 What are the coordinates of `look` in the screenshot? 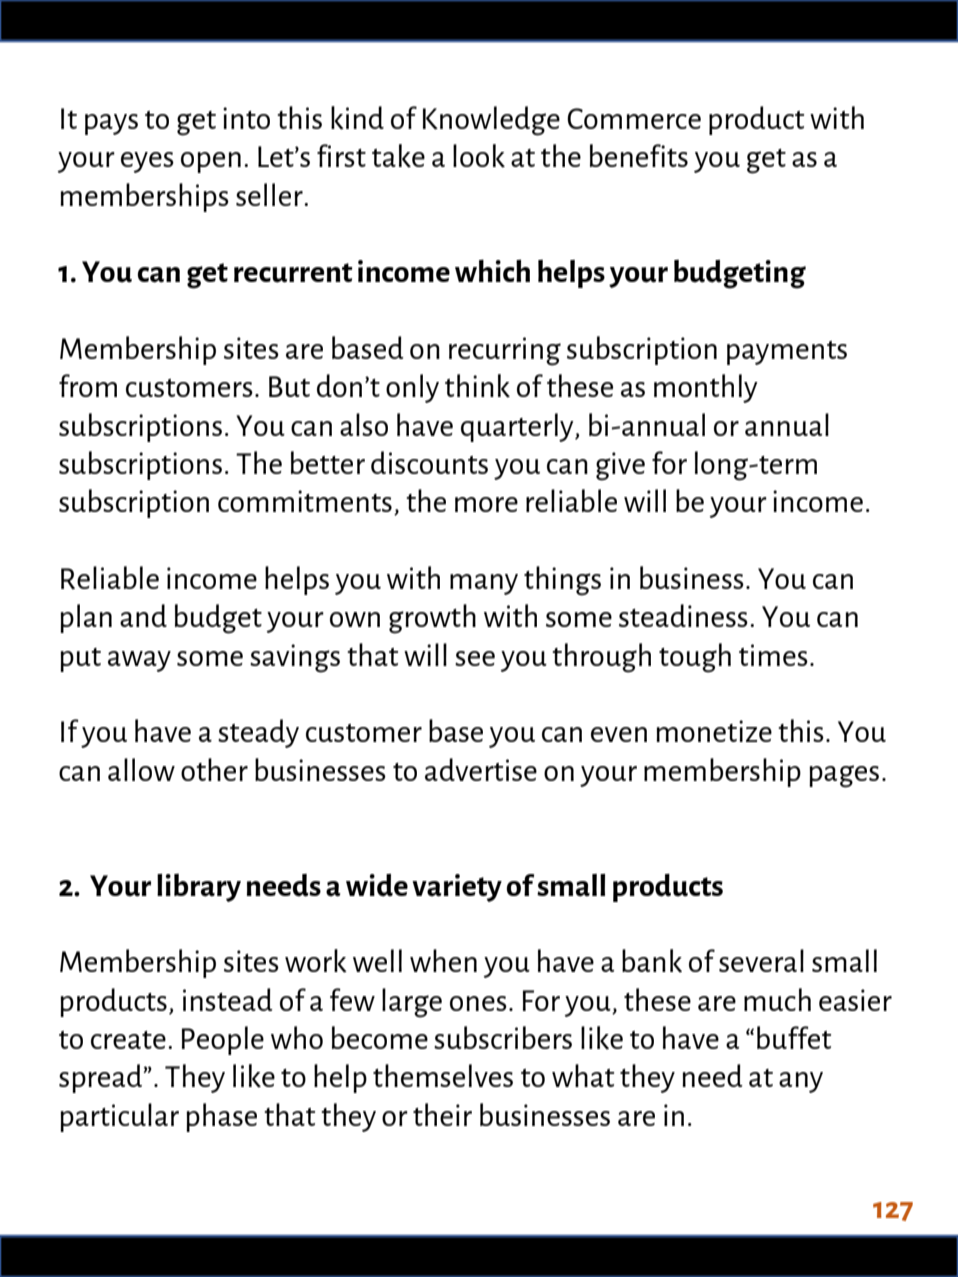 It's located at (479, 156).
